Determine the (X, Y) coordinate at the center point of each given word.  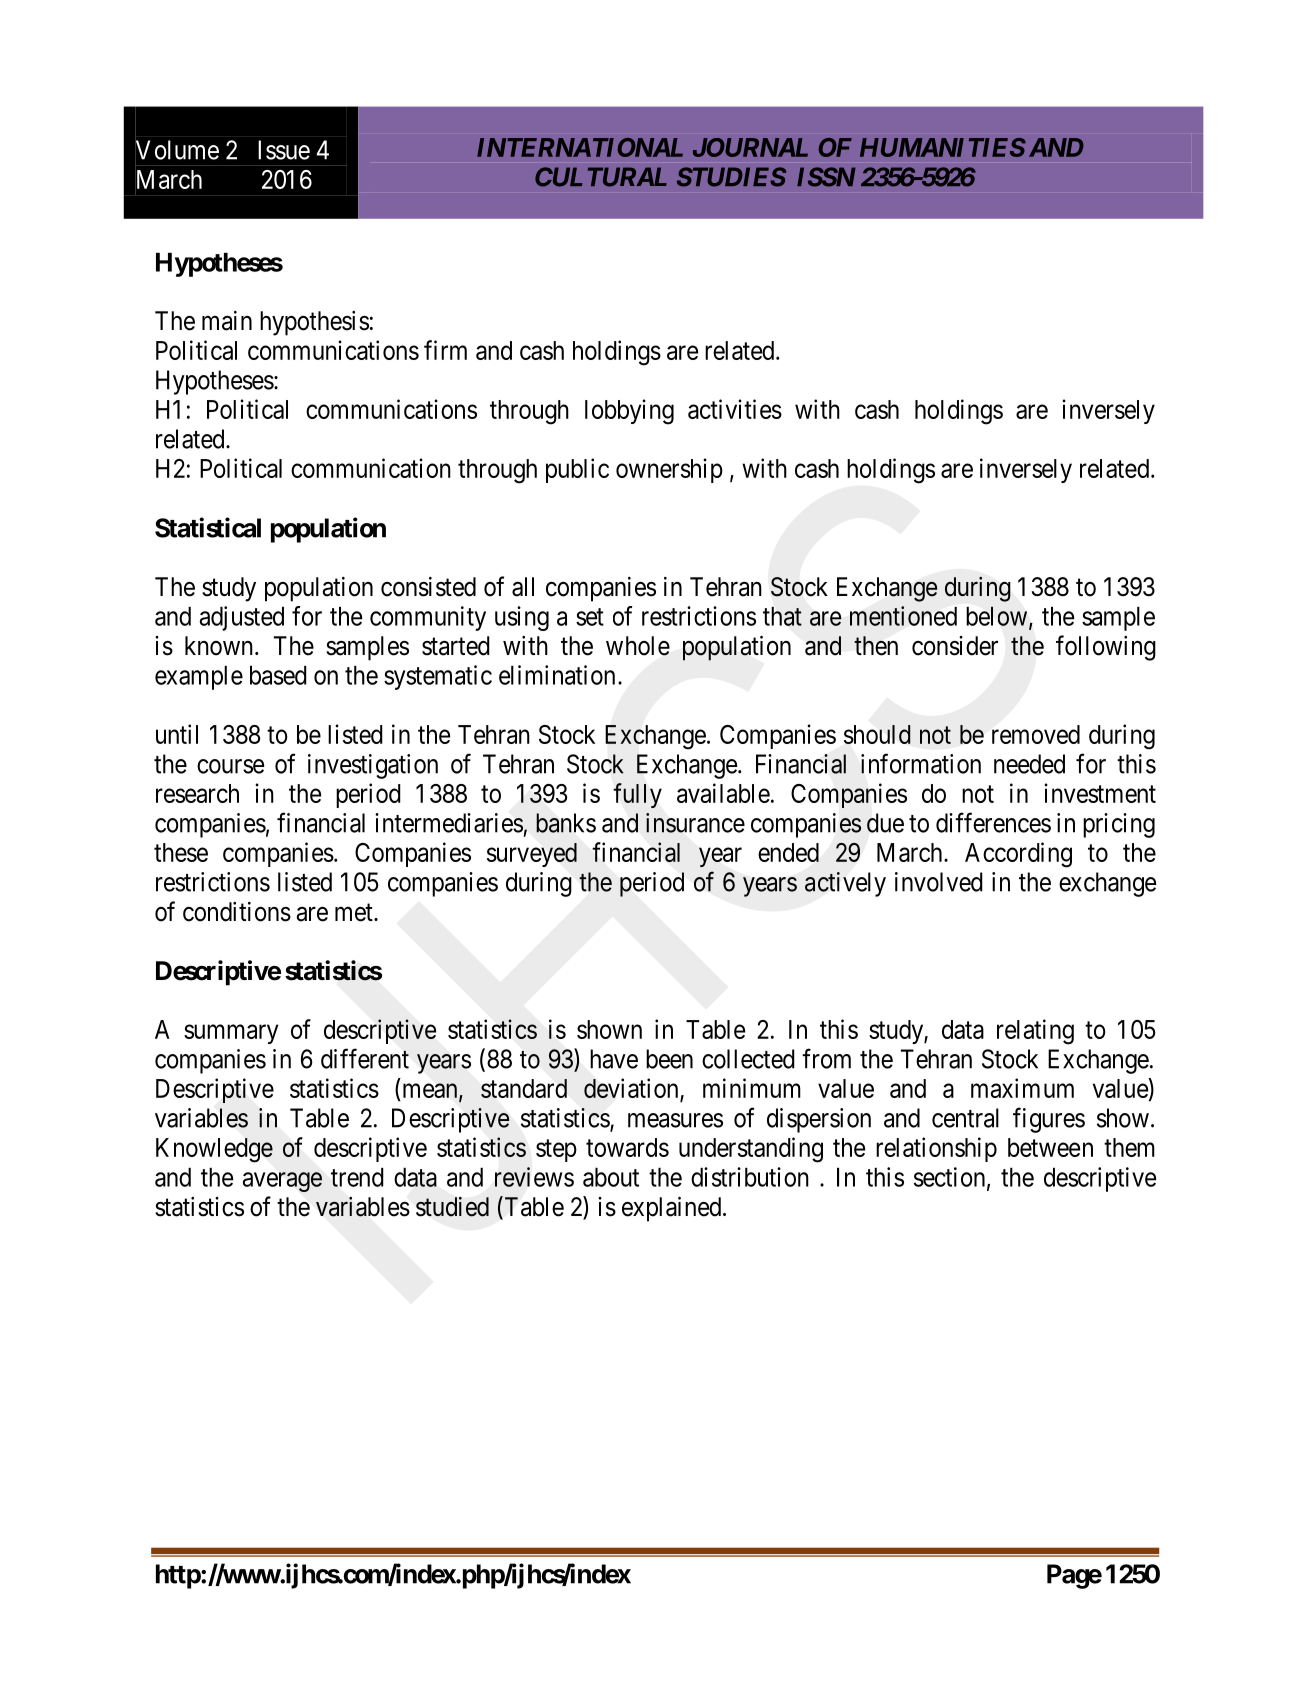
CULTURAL (601, 177)
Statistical (208, 527)
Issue (284, 150)
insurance (695, 823)
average (282, 1182)
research (197, 793)
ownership (669, 470)
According (1018, 855)
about (611, 1177)
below (998, 617)
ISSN (826, 177)
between (1050, 1147)
